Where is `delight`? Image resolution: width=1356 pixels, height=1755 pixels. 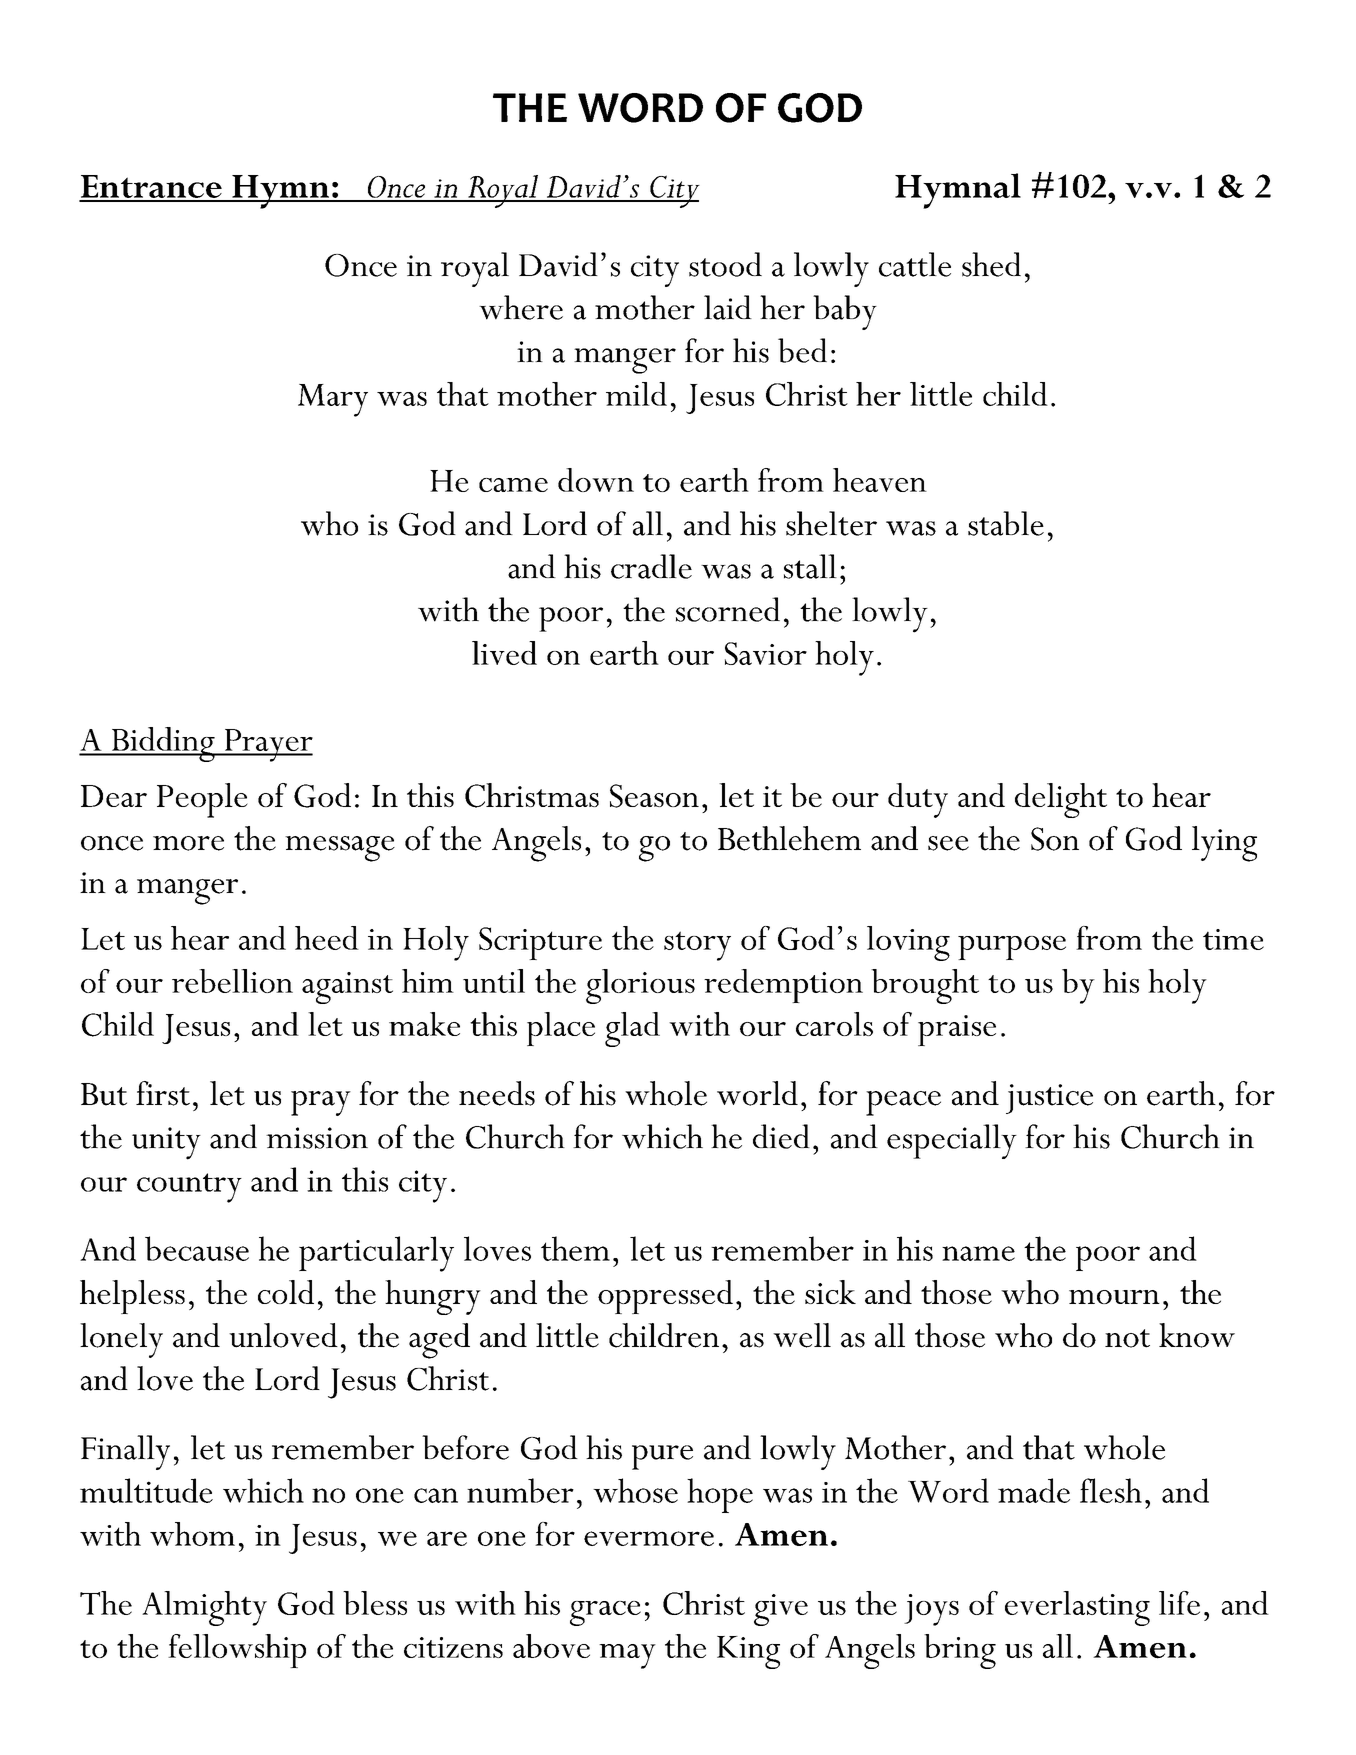
delight is located at coordinates (1061, 800).
